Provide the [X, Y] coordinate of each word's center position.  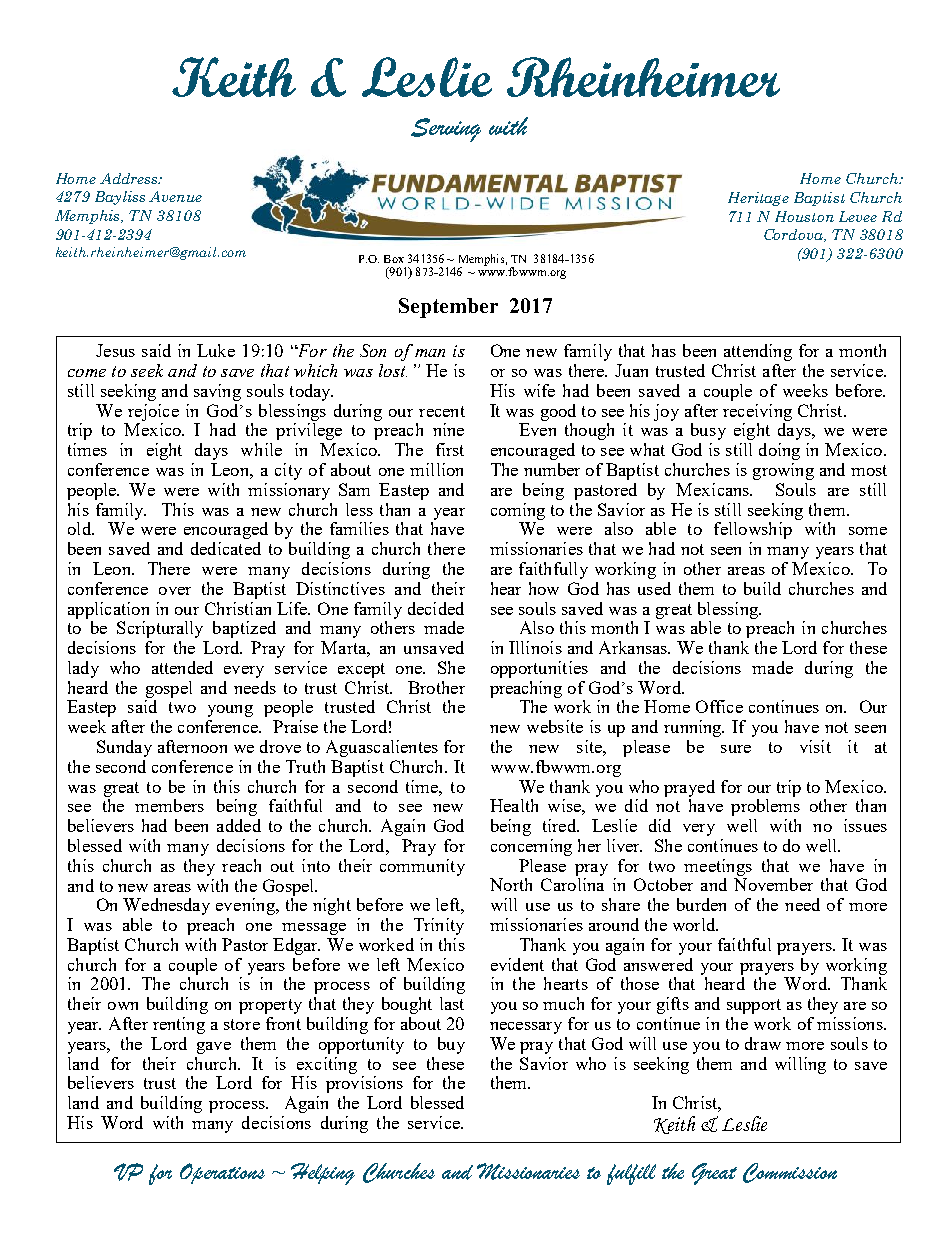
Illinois [535, 647]
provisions [364, 1084]
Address [130, 178]
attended [182, 667]
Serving [446, 130]
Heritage [758, 199]
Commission [790, 1173]
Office [719, 706]
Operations [222, 1173]
